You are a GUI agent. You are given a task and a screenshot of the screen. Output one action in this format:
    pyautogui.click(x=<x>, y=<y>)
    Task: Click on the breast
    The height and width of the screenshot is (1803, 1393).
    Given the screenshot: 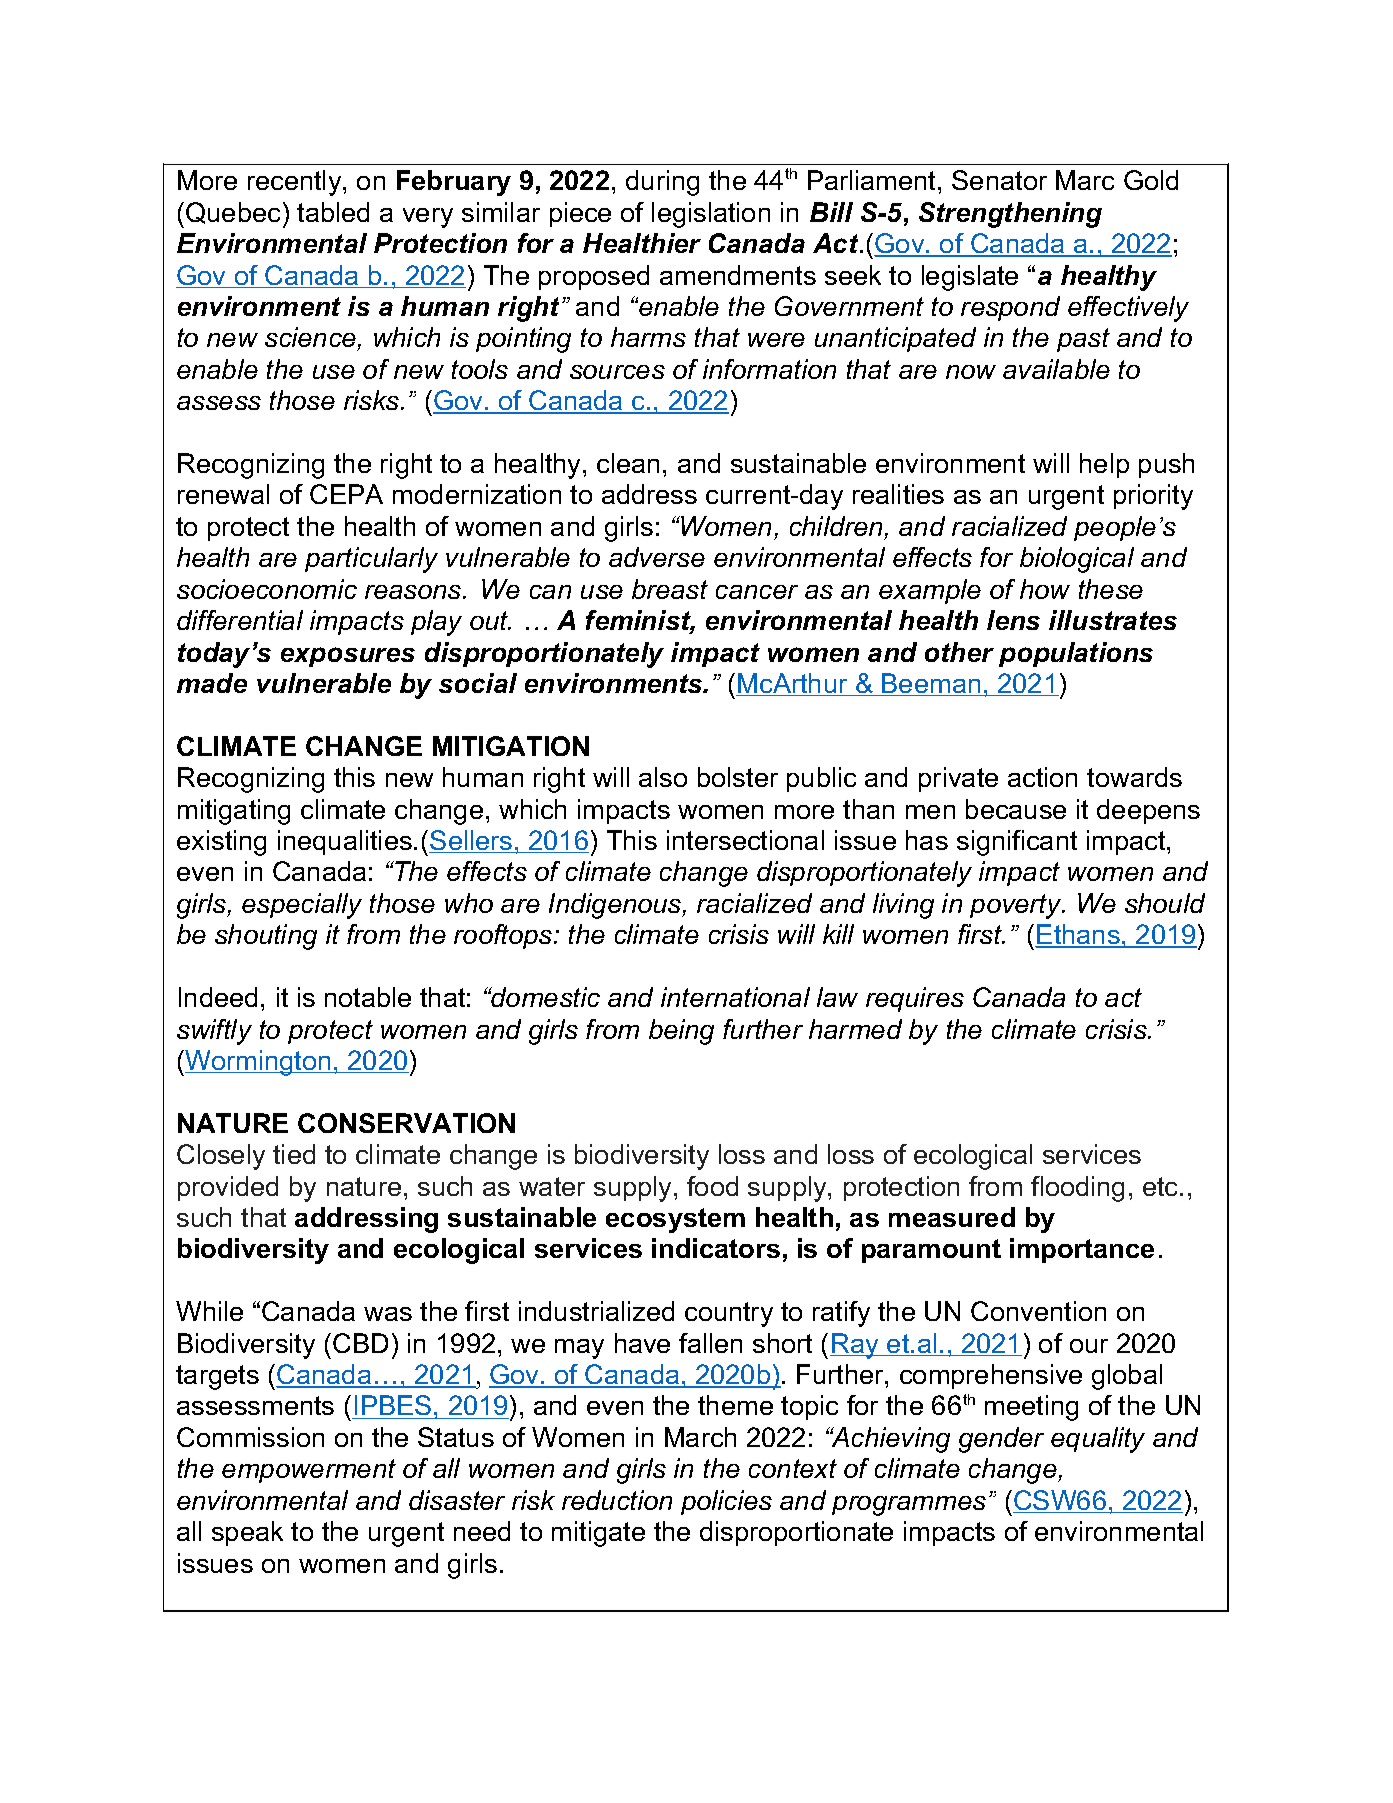 What is the action you would take?
    pyautogui.click(x=670, y=589)
